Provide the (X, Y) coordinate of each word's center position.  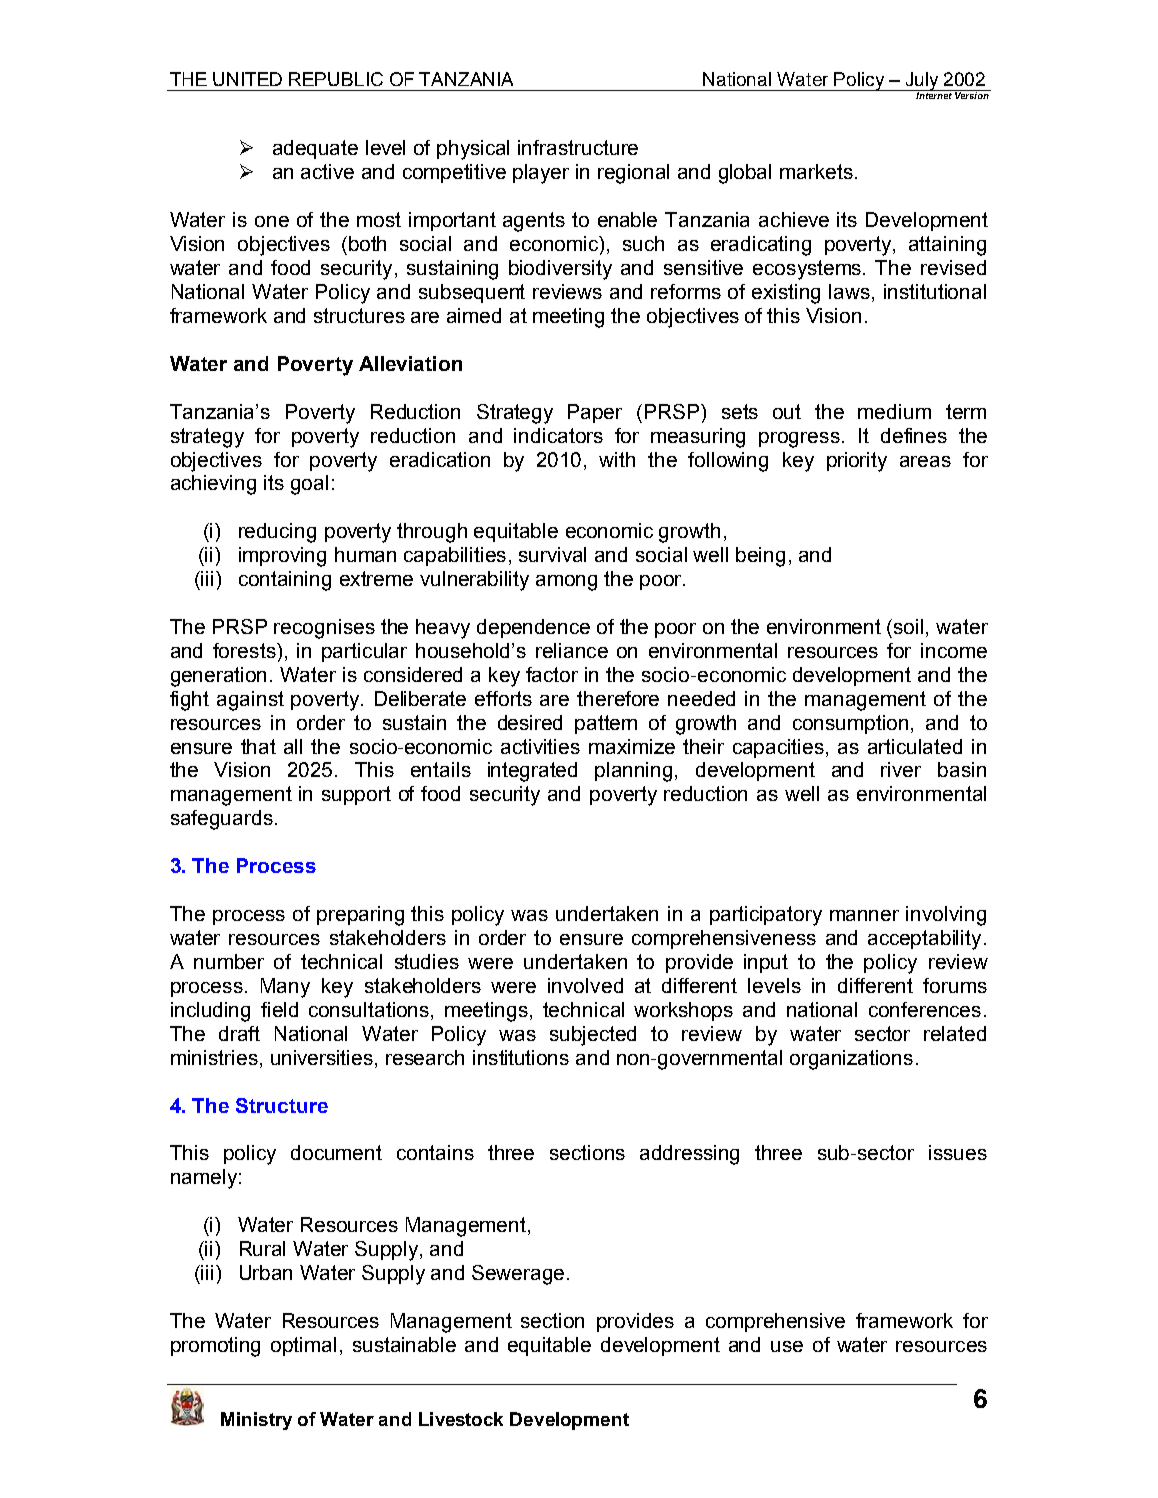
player (541, 174)
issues (958, 1152)
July (922, 81)
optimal (303, 1346)
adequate (315, 149)
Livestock (461, 1419)
